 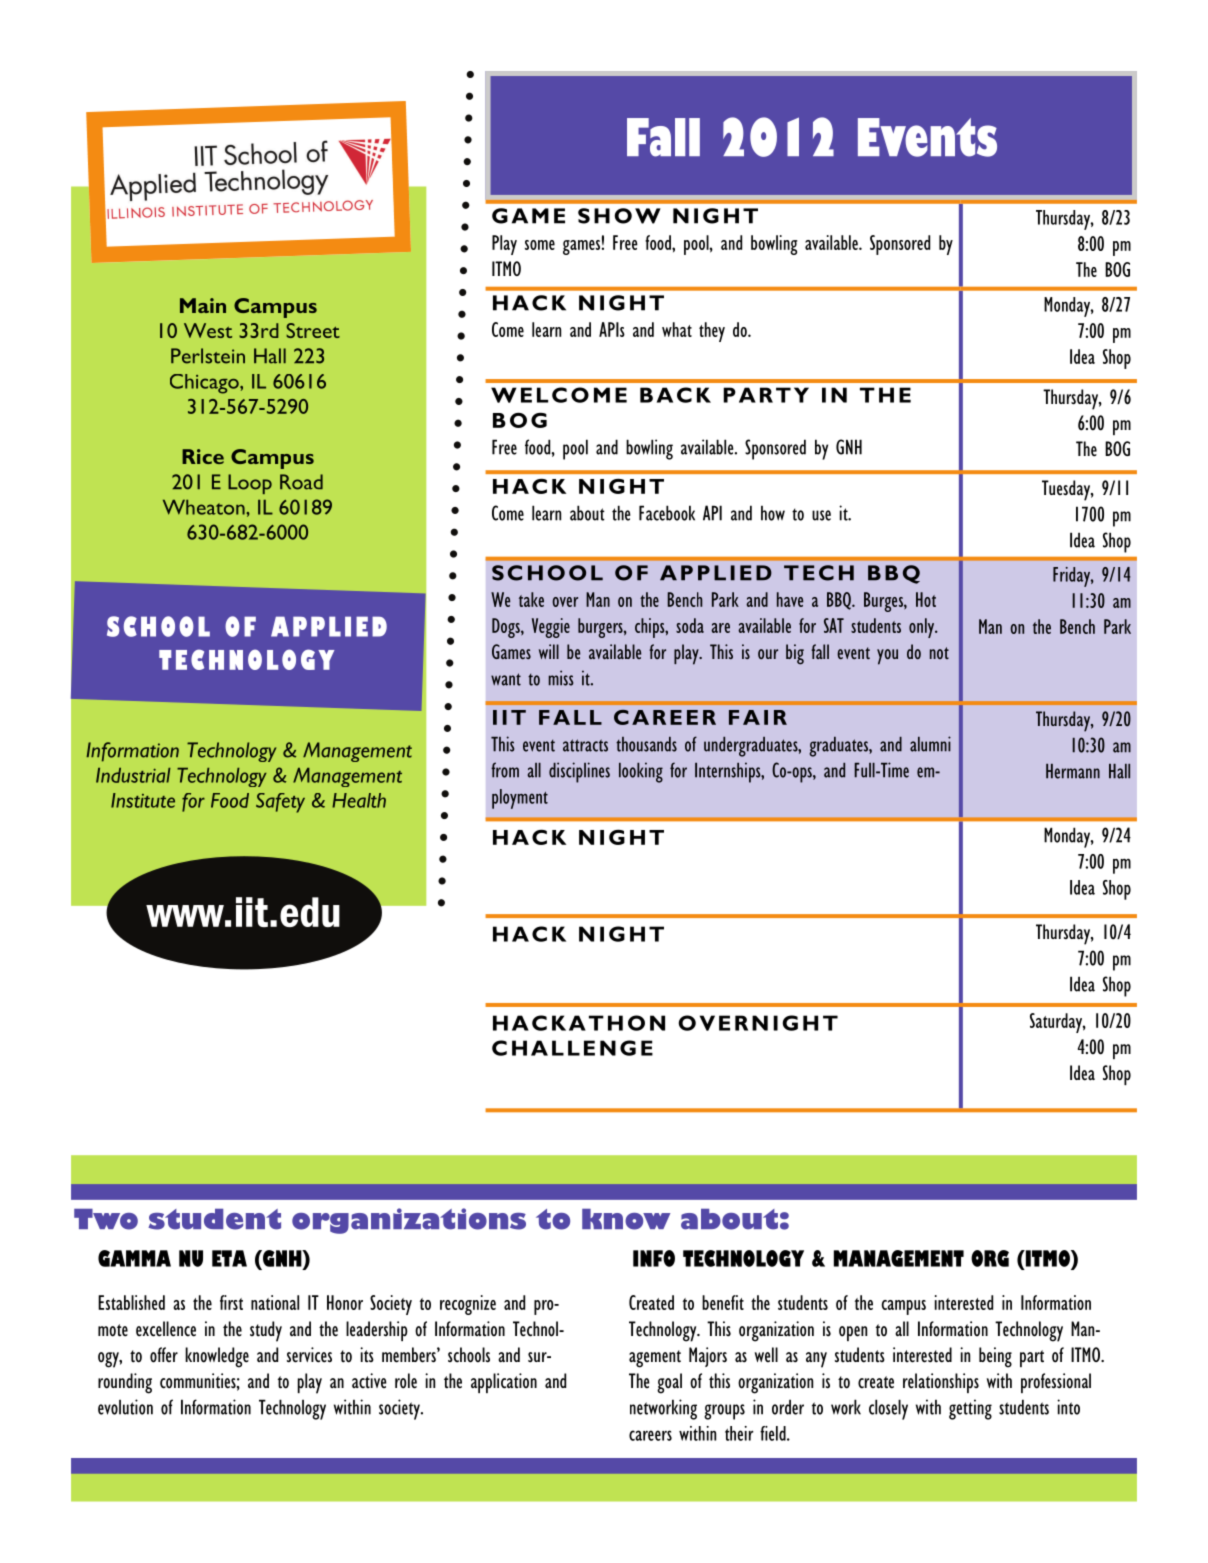 What do you see at coordinates (205, 507) in the page?
I see `Wheaton` at bounding box center [205, 507].
